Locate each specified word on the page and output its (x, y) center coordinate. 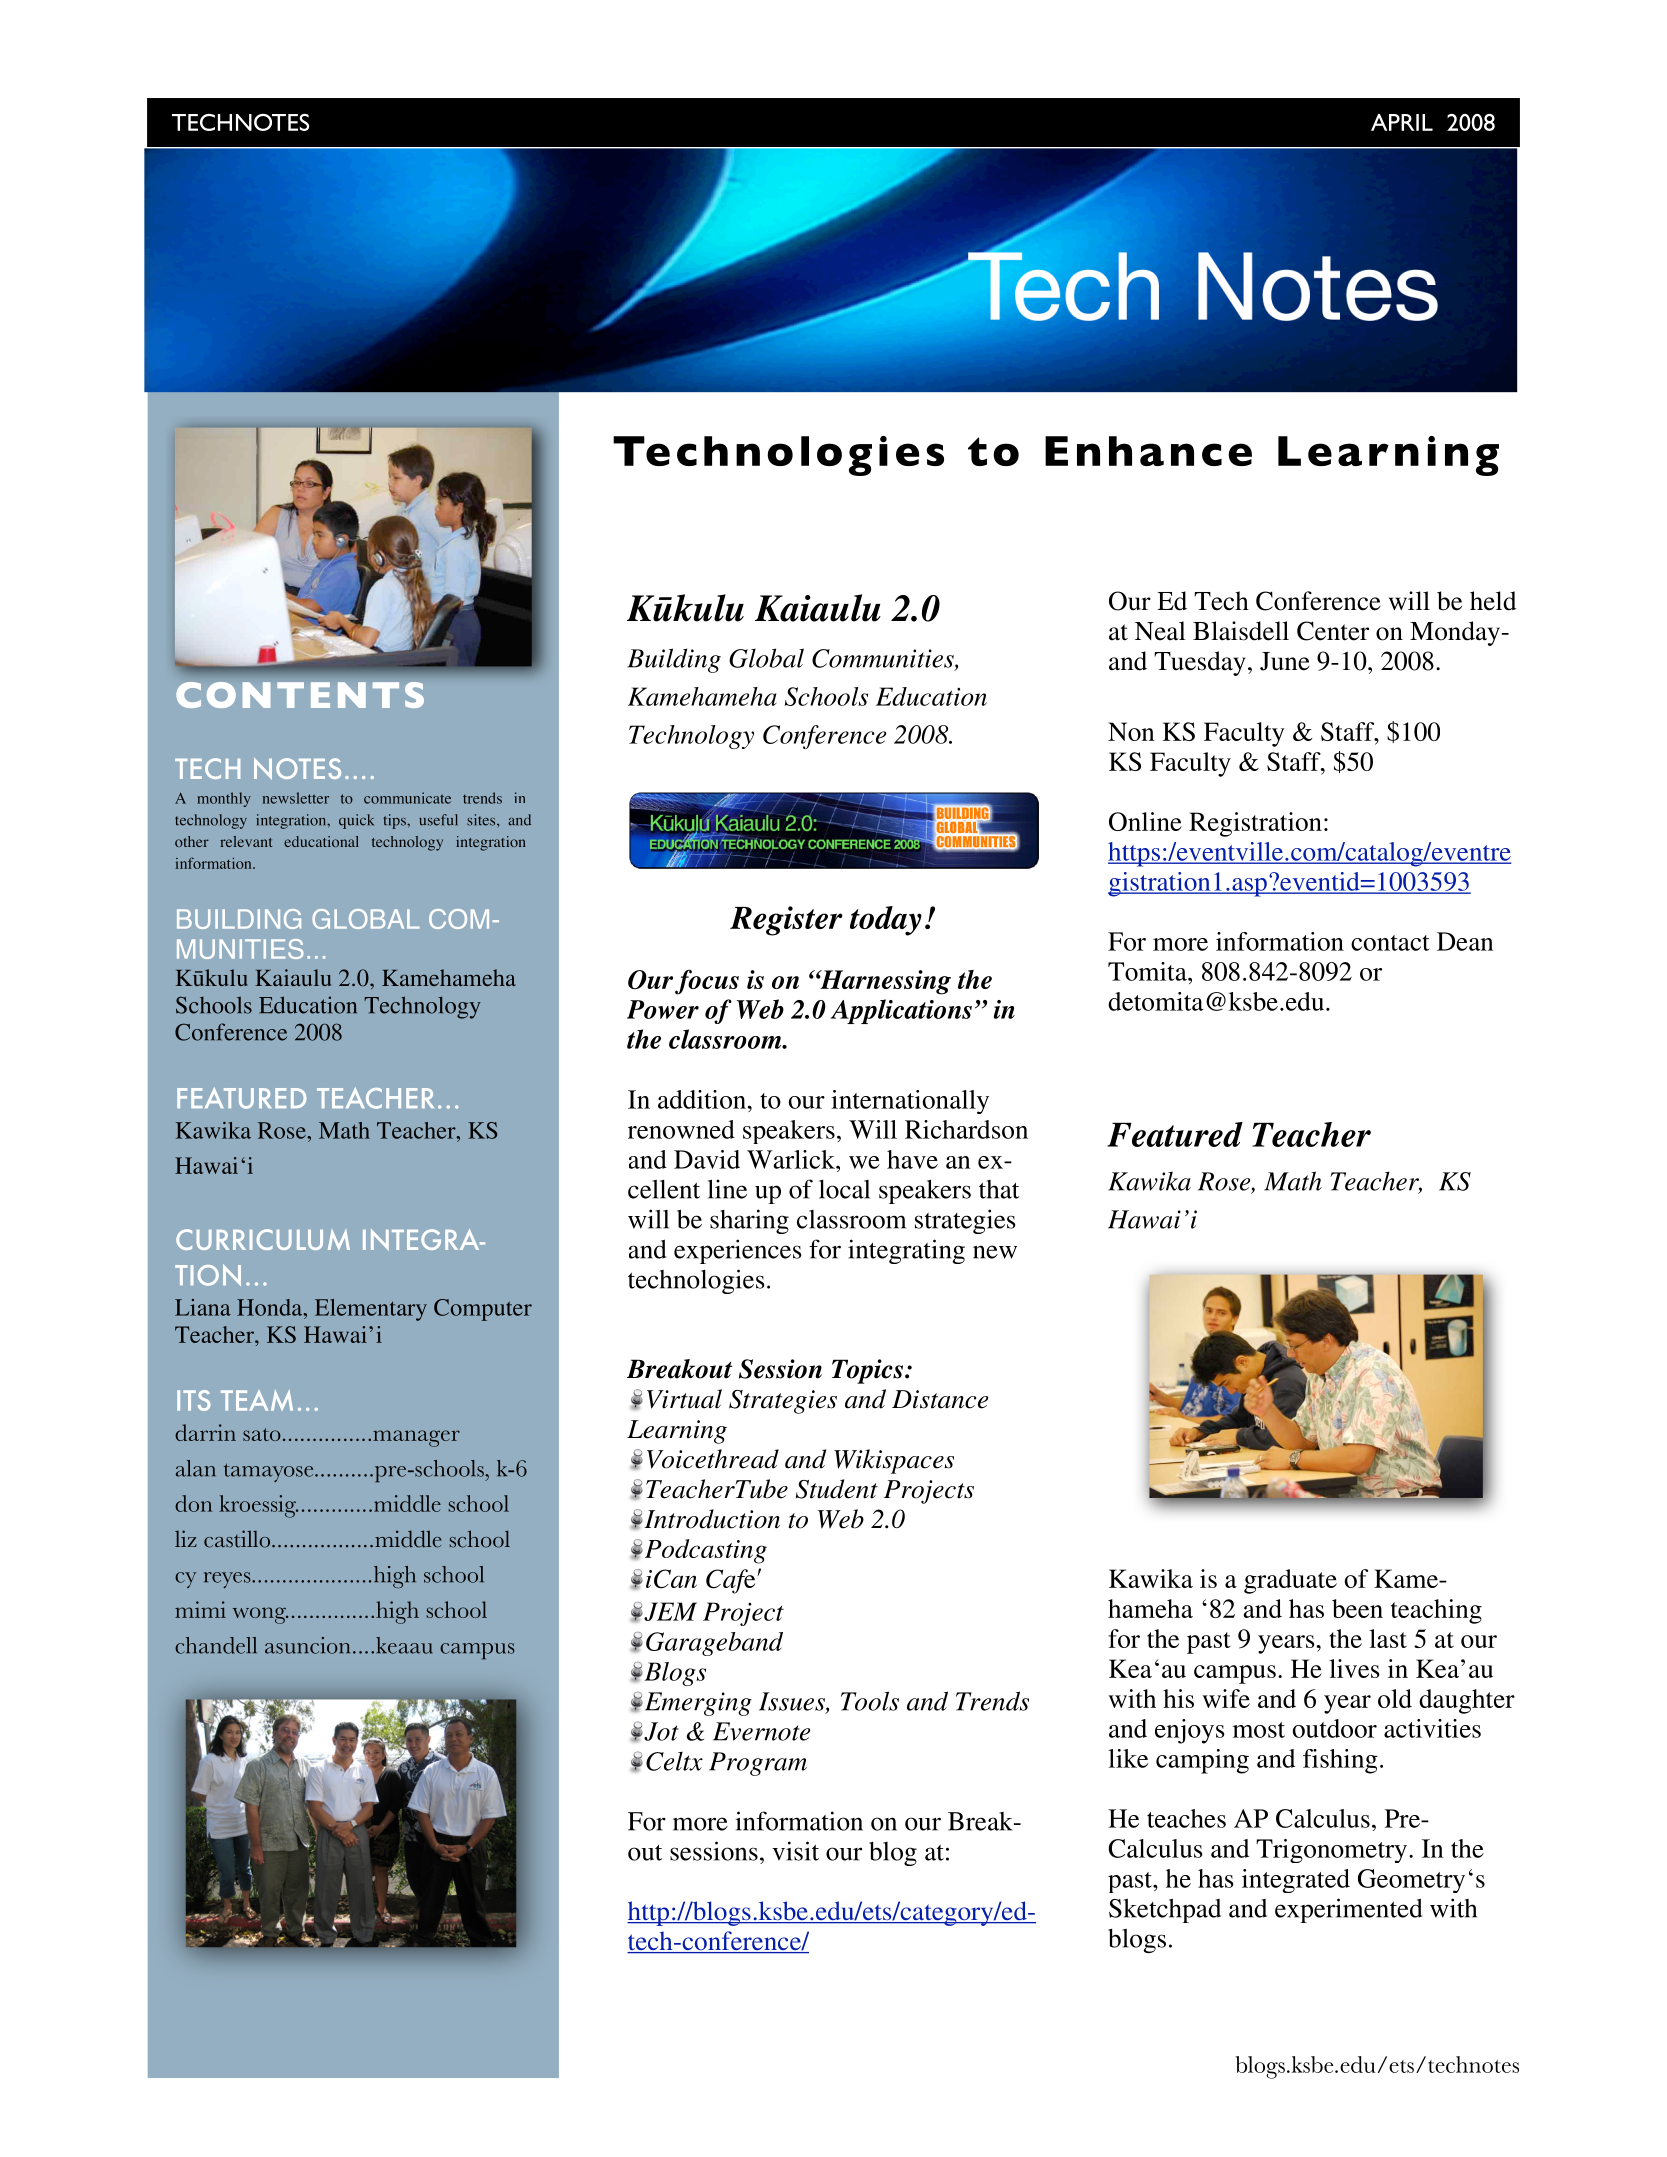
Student (837, 1489)
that (999, 1189)
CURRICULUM (263, 1239)
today (886, 921)
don (193, 1503)
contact (1390, 943)
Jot (660, 1731)
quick (356, 821)
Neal (1160, 631)
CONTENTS (300, 695)
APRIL (1402, 122)
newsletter (296, 798)
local (844, 1189)
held (1493, 601)
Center (1333, 631)
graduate (1290, 1581)
